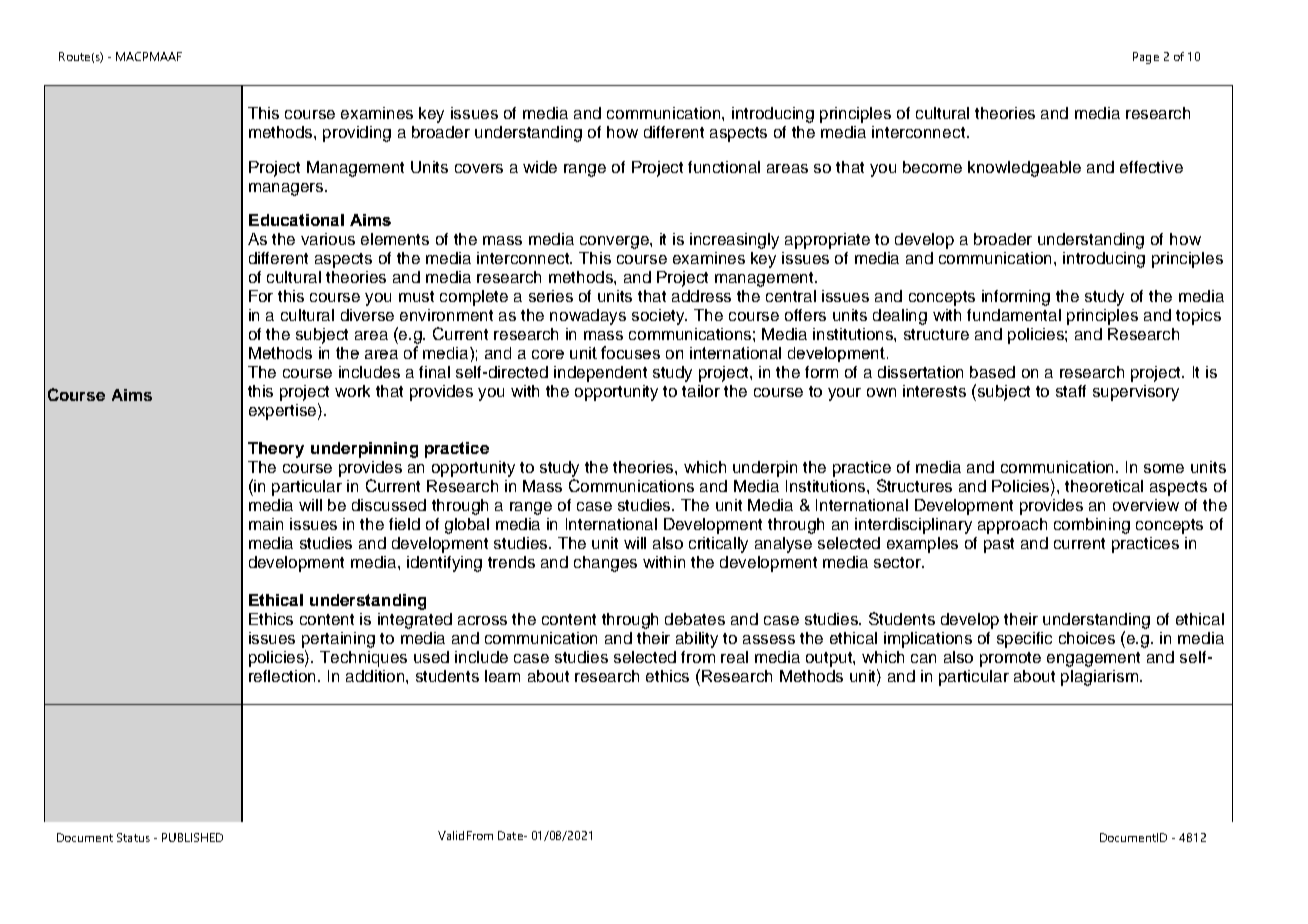  What do you see at coordinates (724, 167) in the screenshot?
I see `functional` at bounding box center [724, 167].
